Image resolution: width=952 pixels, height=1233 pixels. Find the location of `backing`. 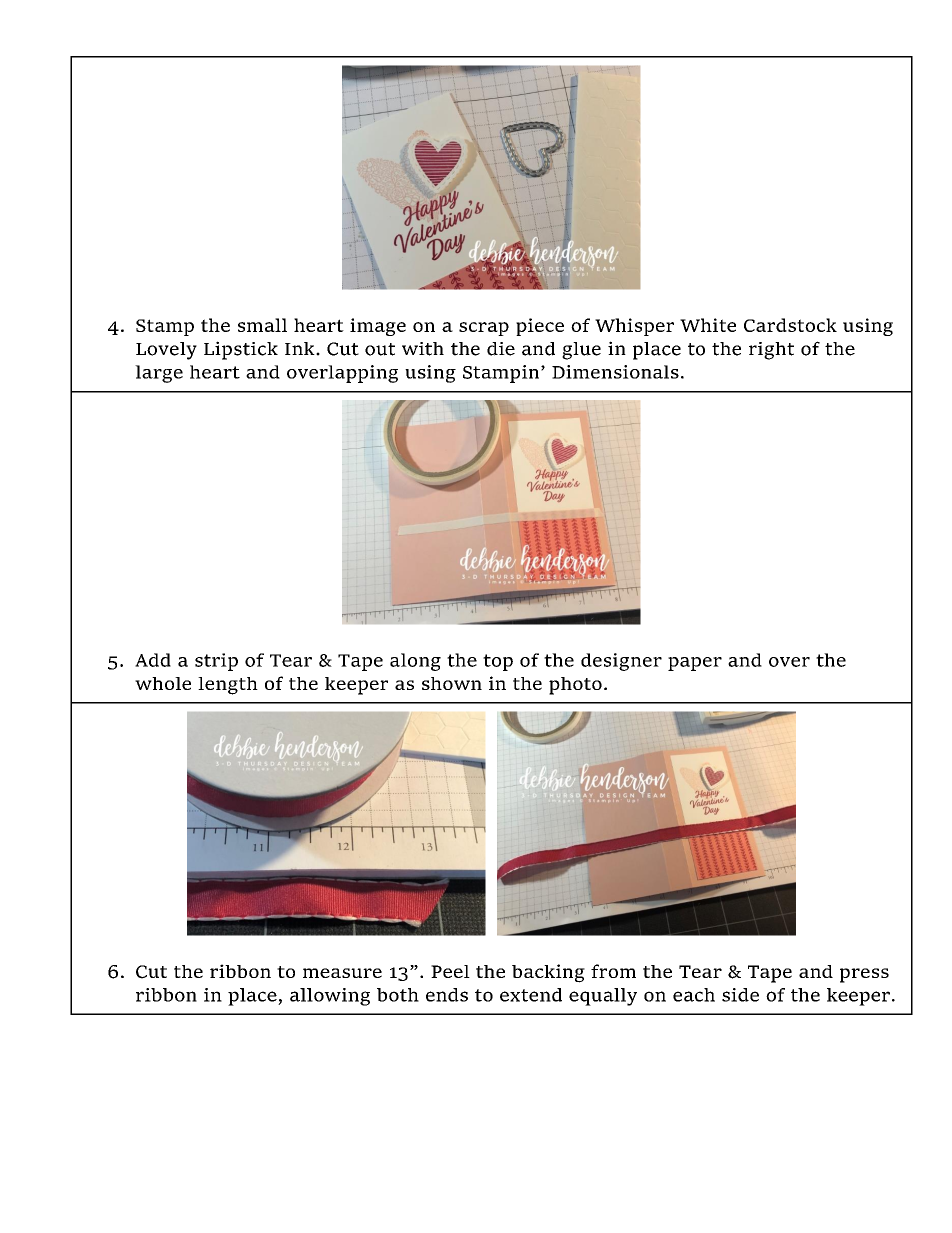

backing is located at coordinates (548, 973).
